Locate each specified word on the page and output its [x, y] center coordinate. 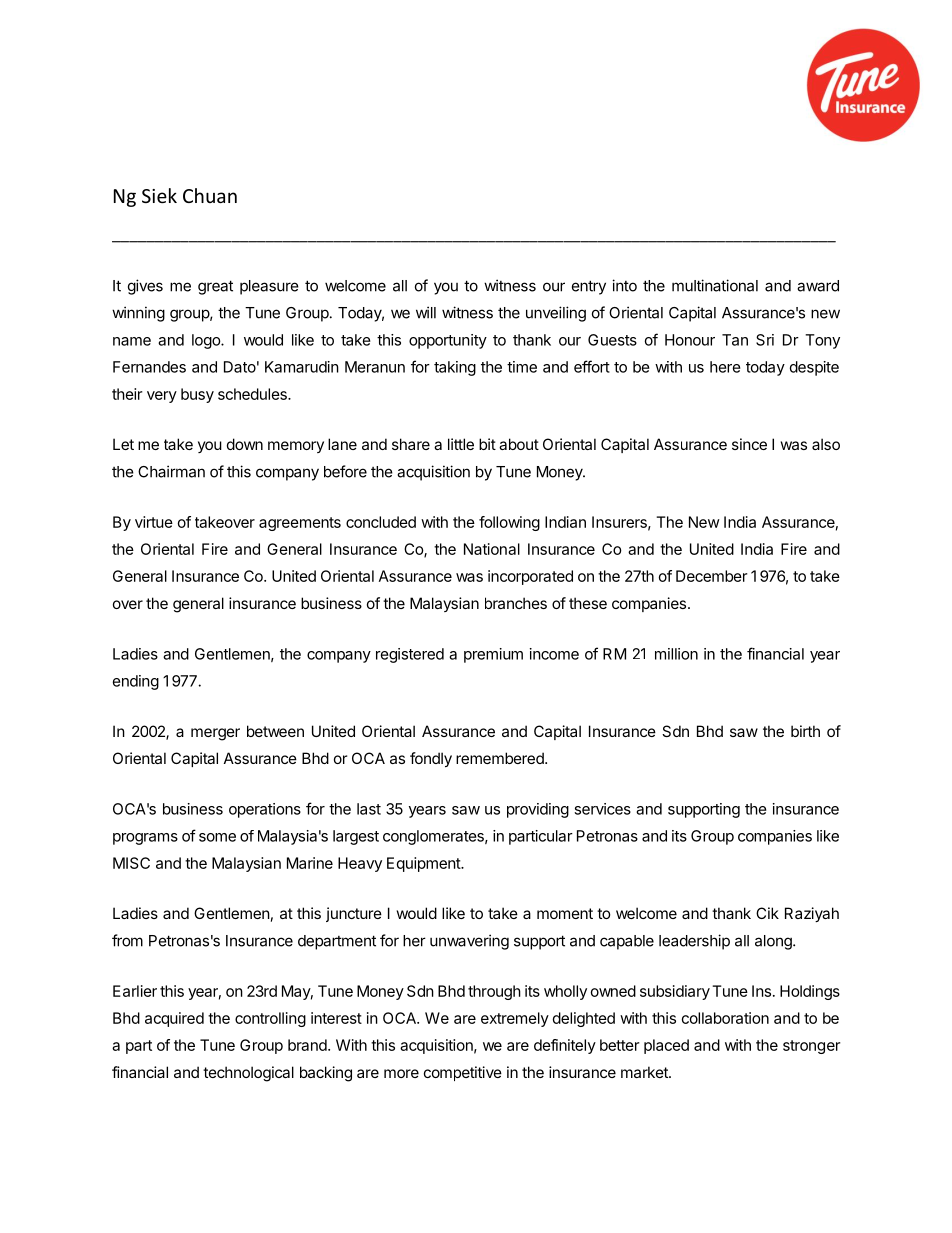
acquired [174, 1019]
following [509, 523]
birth [805, 731]
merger [215, 734]
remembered [501, 758]
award [818, 286]
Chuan [210, 195]
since [749, 444]
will [426, 312]
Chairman [171, 471]
